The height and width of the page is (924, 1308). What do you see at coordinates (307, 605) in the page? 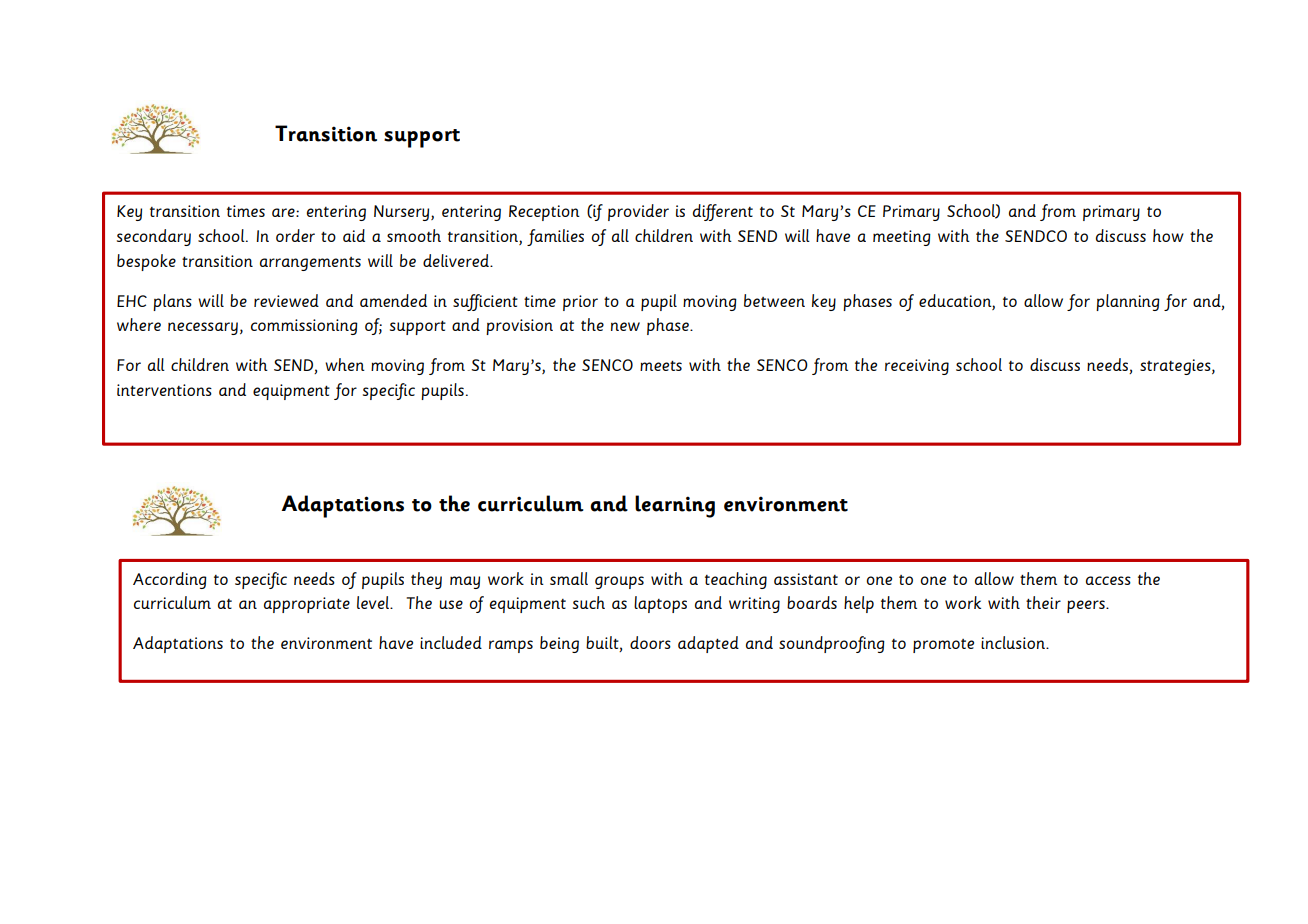
I see `appropriate` at bounding box center [307, 605].
